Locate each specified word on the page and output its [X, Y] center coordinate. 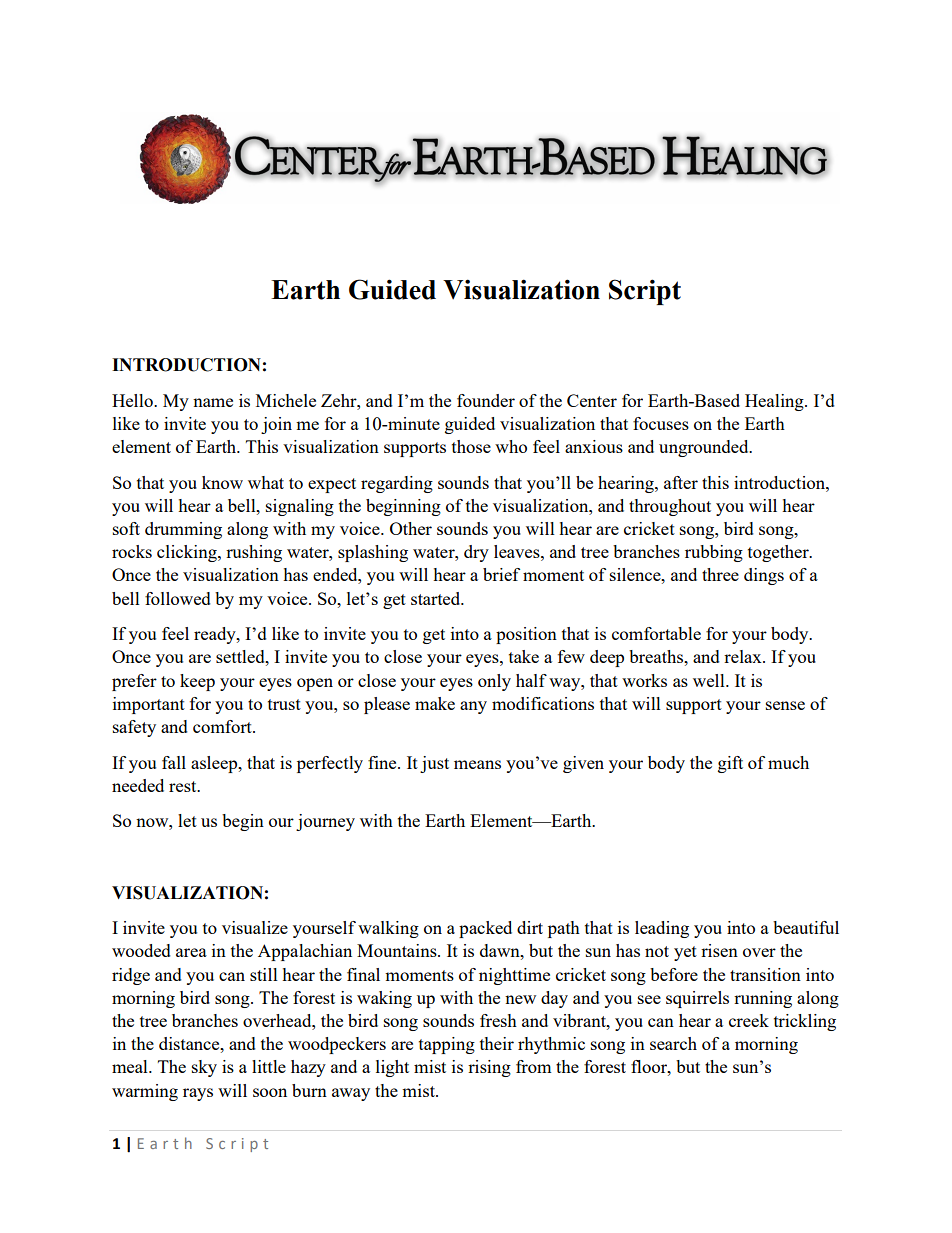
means [477, 764]
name [213, 402]
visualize [255, 927]
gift [730, 764]
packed [485, 929]
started [437, 598]
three [720, 574]
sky [204, 1068]
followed [178, 598]
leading [662, 929]
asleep [215, 764]
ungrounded [705, 448]
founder [486, 400]
